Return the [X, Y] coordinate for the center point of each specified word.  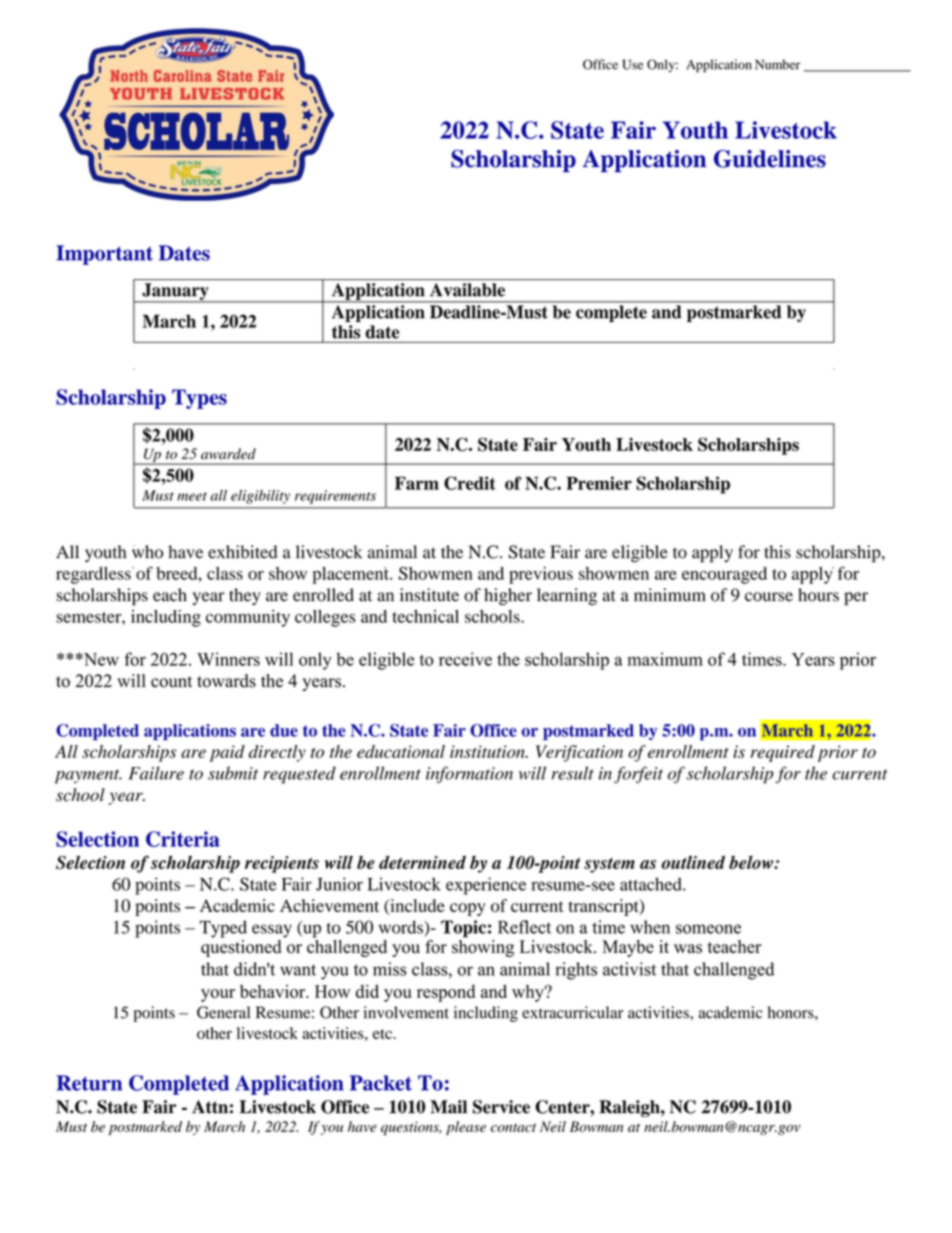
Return [89, 1083]
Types [199, 399]
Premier [599, 483]
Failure [156, 773]
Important [104, 255]
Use [632, 64]
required [783, 753]
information [469, 775]
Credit [470, 483]
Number [777, 64]
